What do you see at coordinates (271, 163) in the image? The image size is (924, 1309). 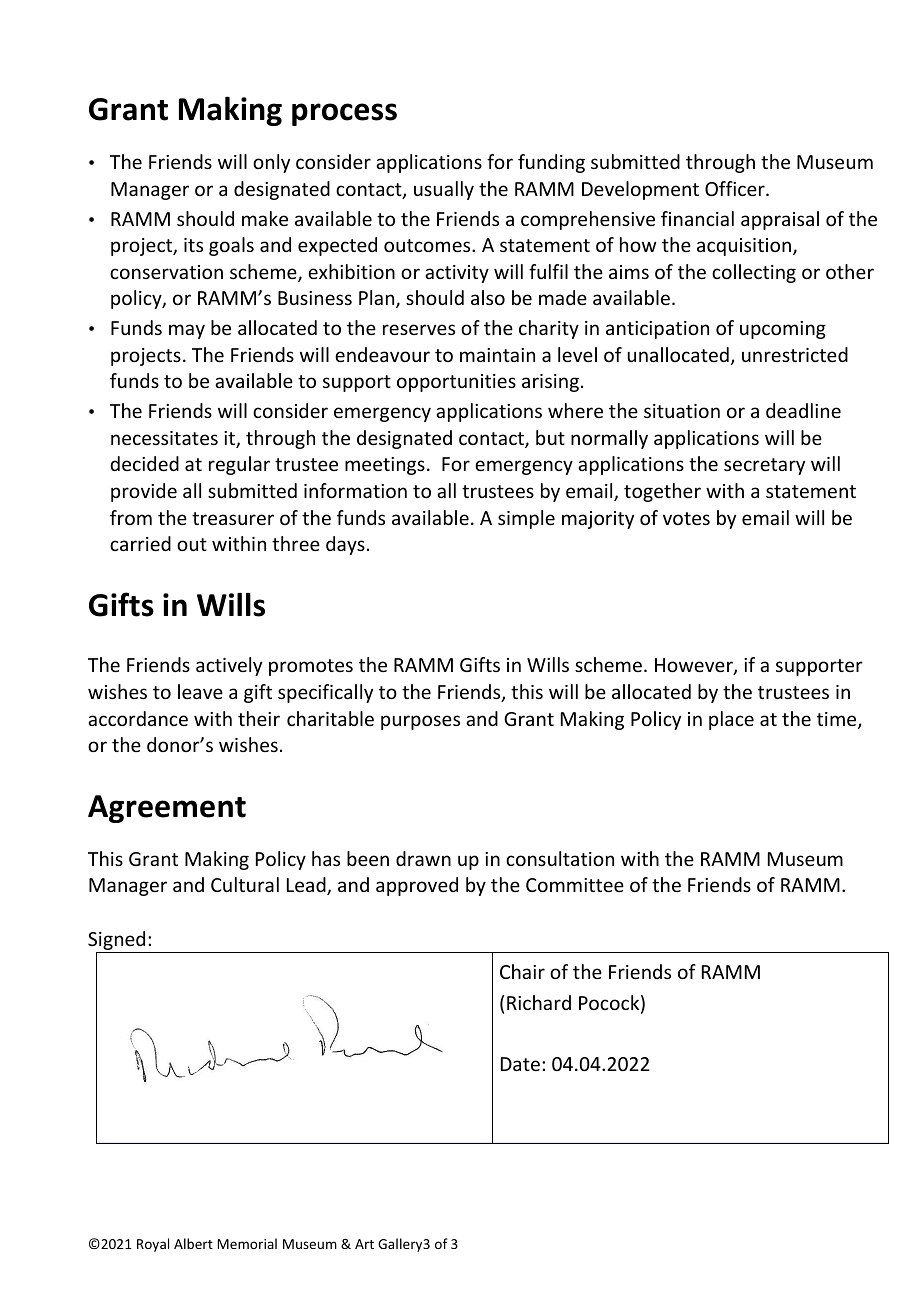 I see `only` at bounding box center [271, 163].
